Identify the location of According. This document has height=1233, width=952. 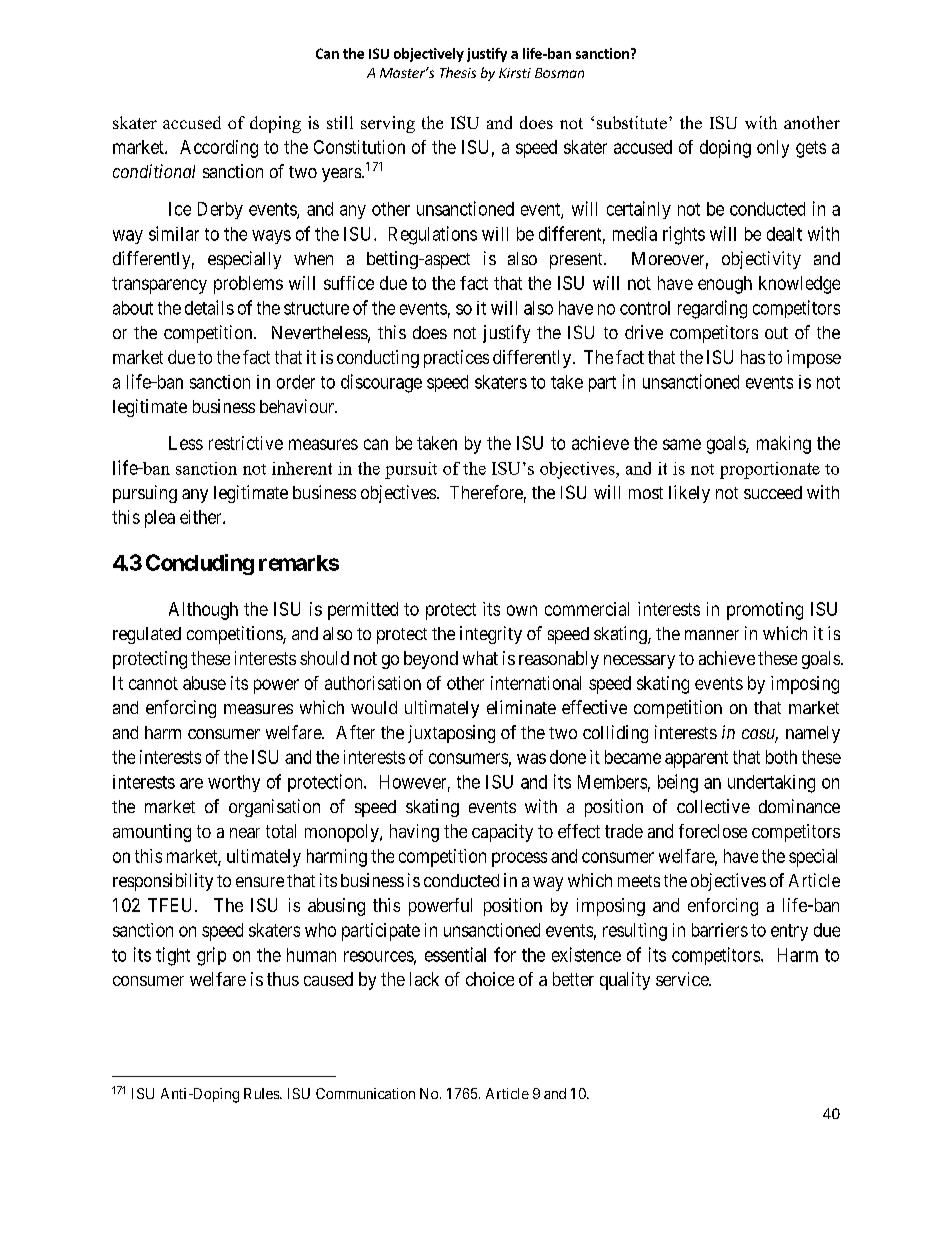
(219, 149).
